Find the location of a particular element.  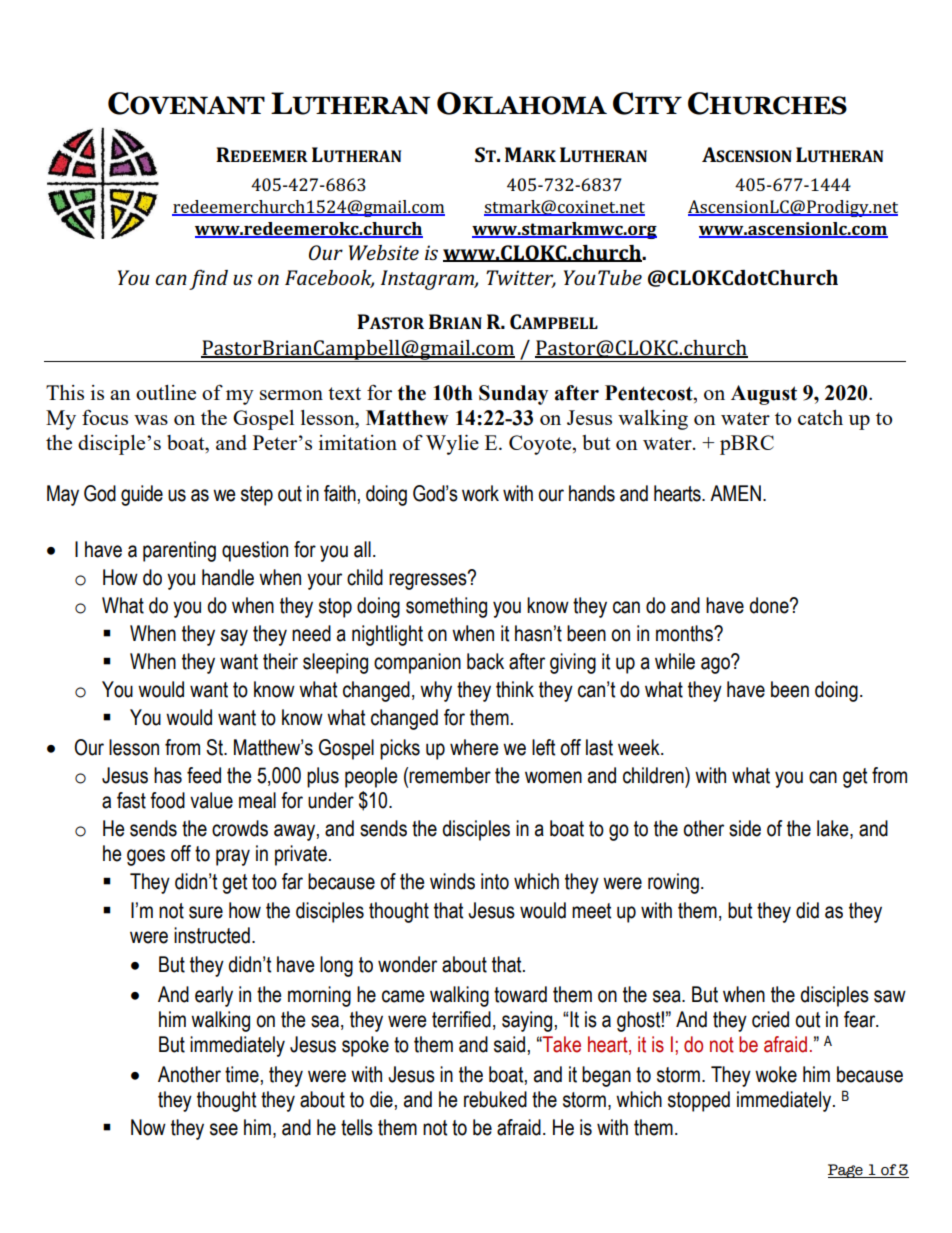

goes is located at coordinates (146, 857).
